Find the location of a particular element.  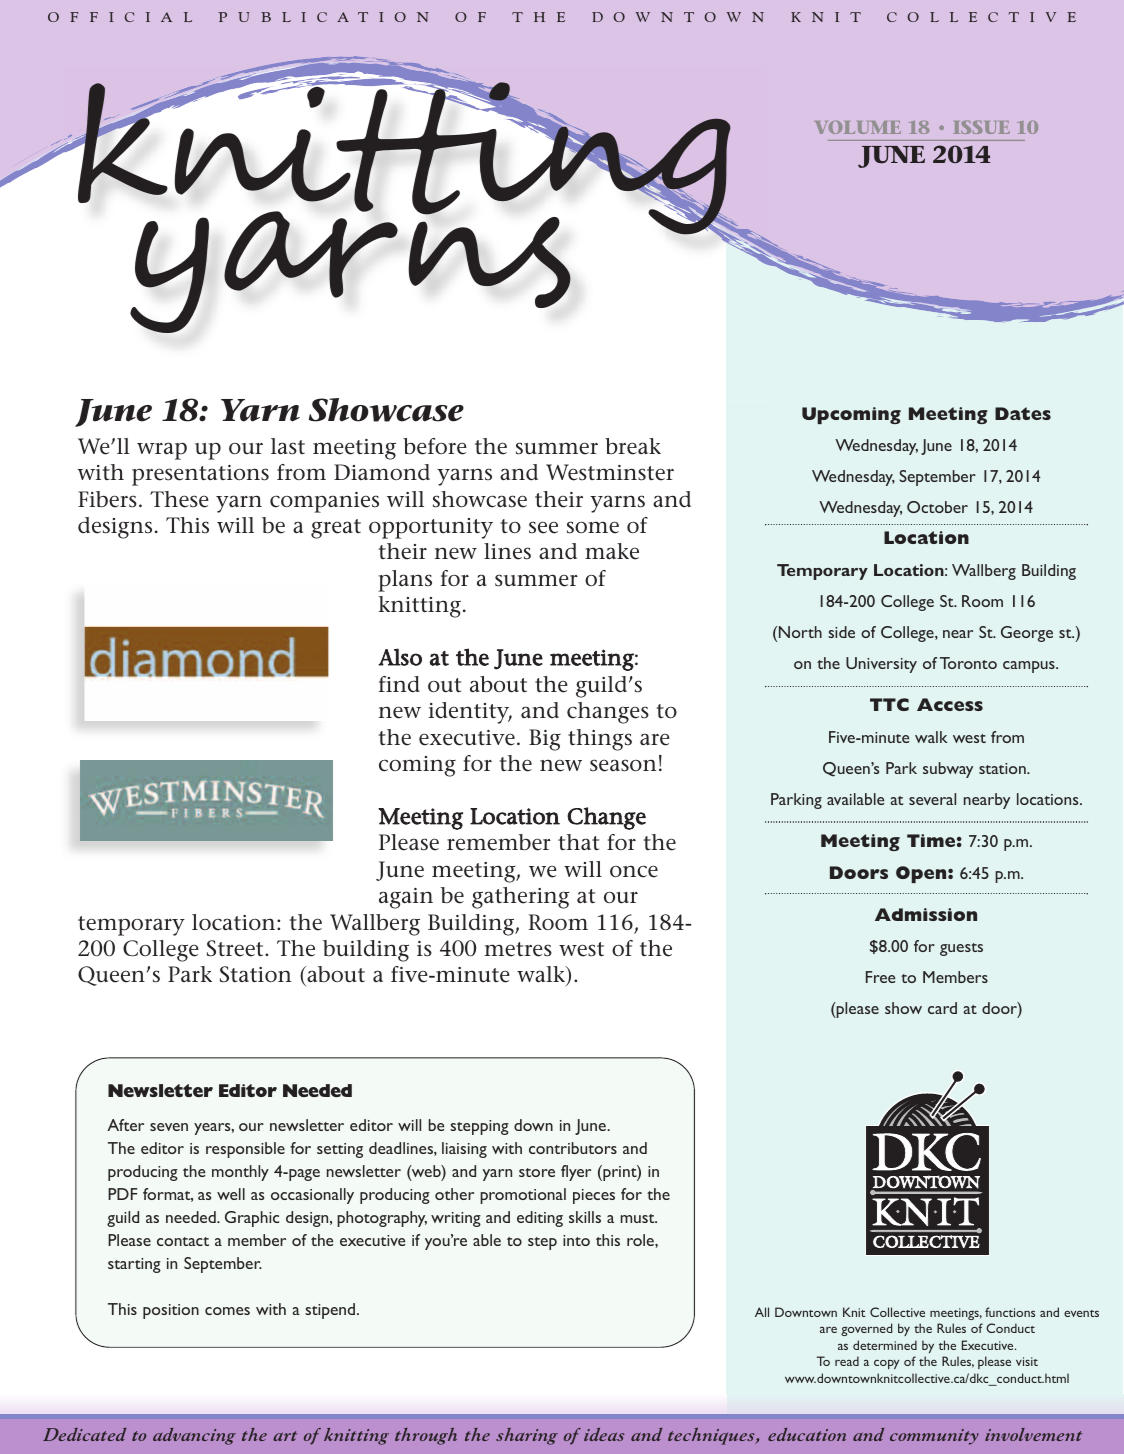

subway is located at coordinates (948, 770).
